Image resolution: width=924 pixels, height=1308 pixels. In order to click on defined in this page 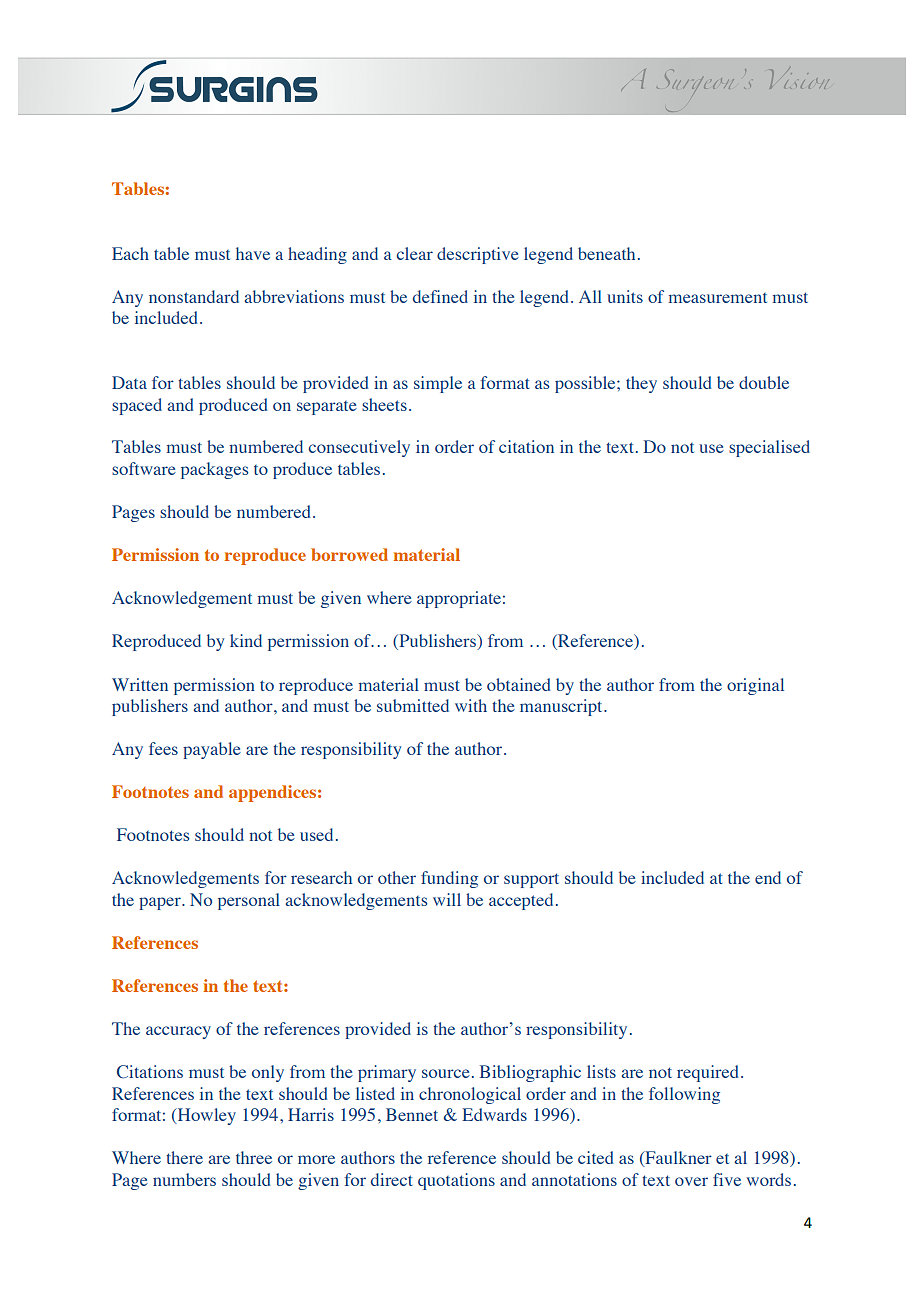, I will do `click(440, 296)`.
